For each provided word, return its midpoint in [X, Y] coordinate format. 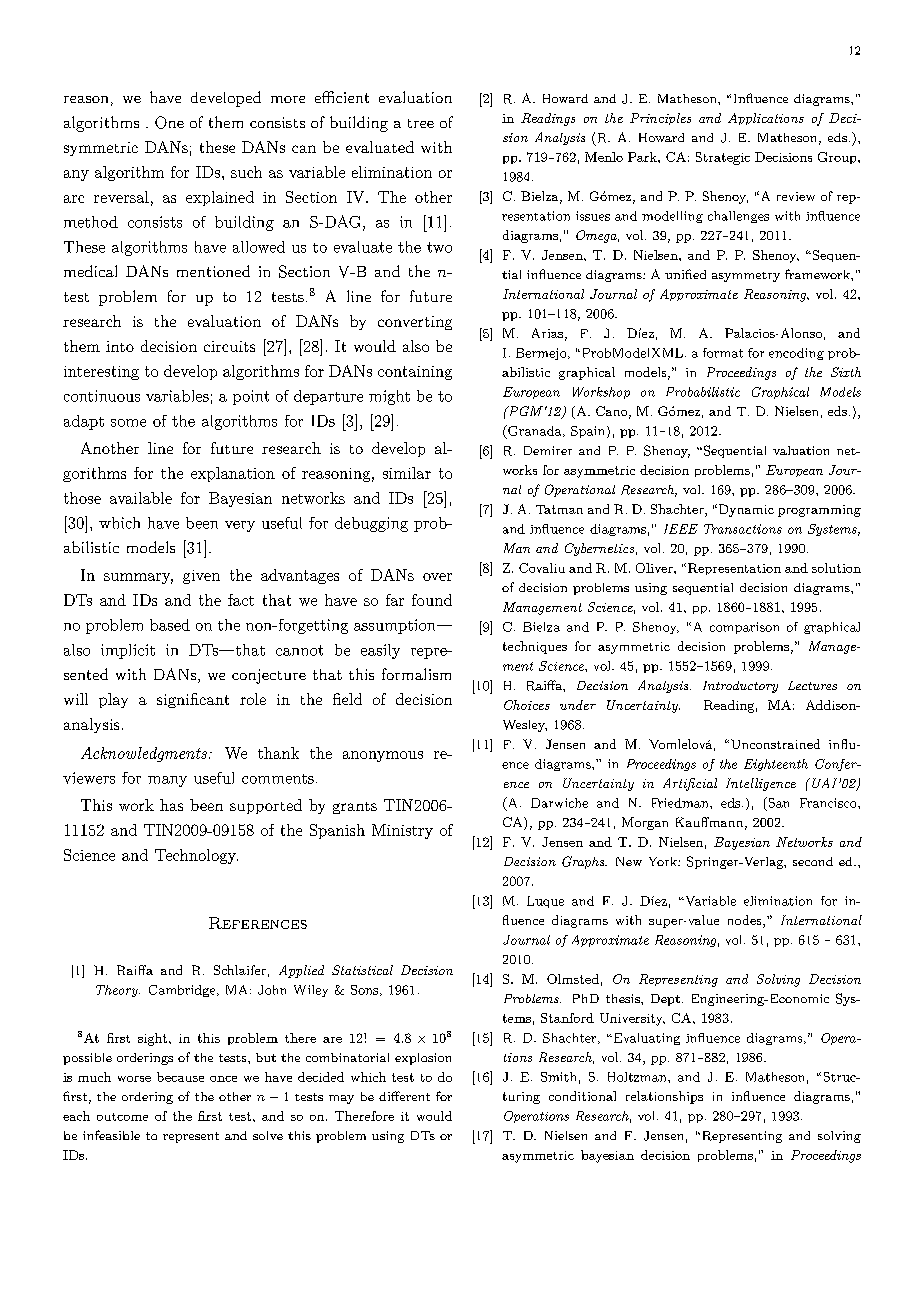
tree [421, 123]
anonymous [383, 756]
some [128, 423]
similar [407, 473]
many [167, 781]
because [180, 1077]
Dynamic [745, 510]
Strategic [723, 158]
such [246, 172]
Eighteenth [776, 765]
